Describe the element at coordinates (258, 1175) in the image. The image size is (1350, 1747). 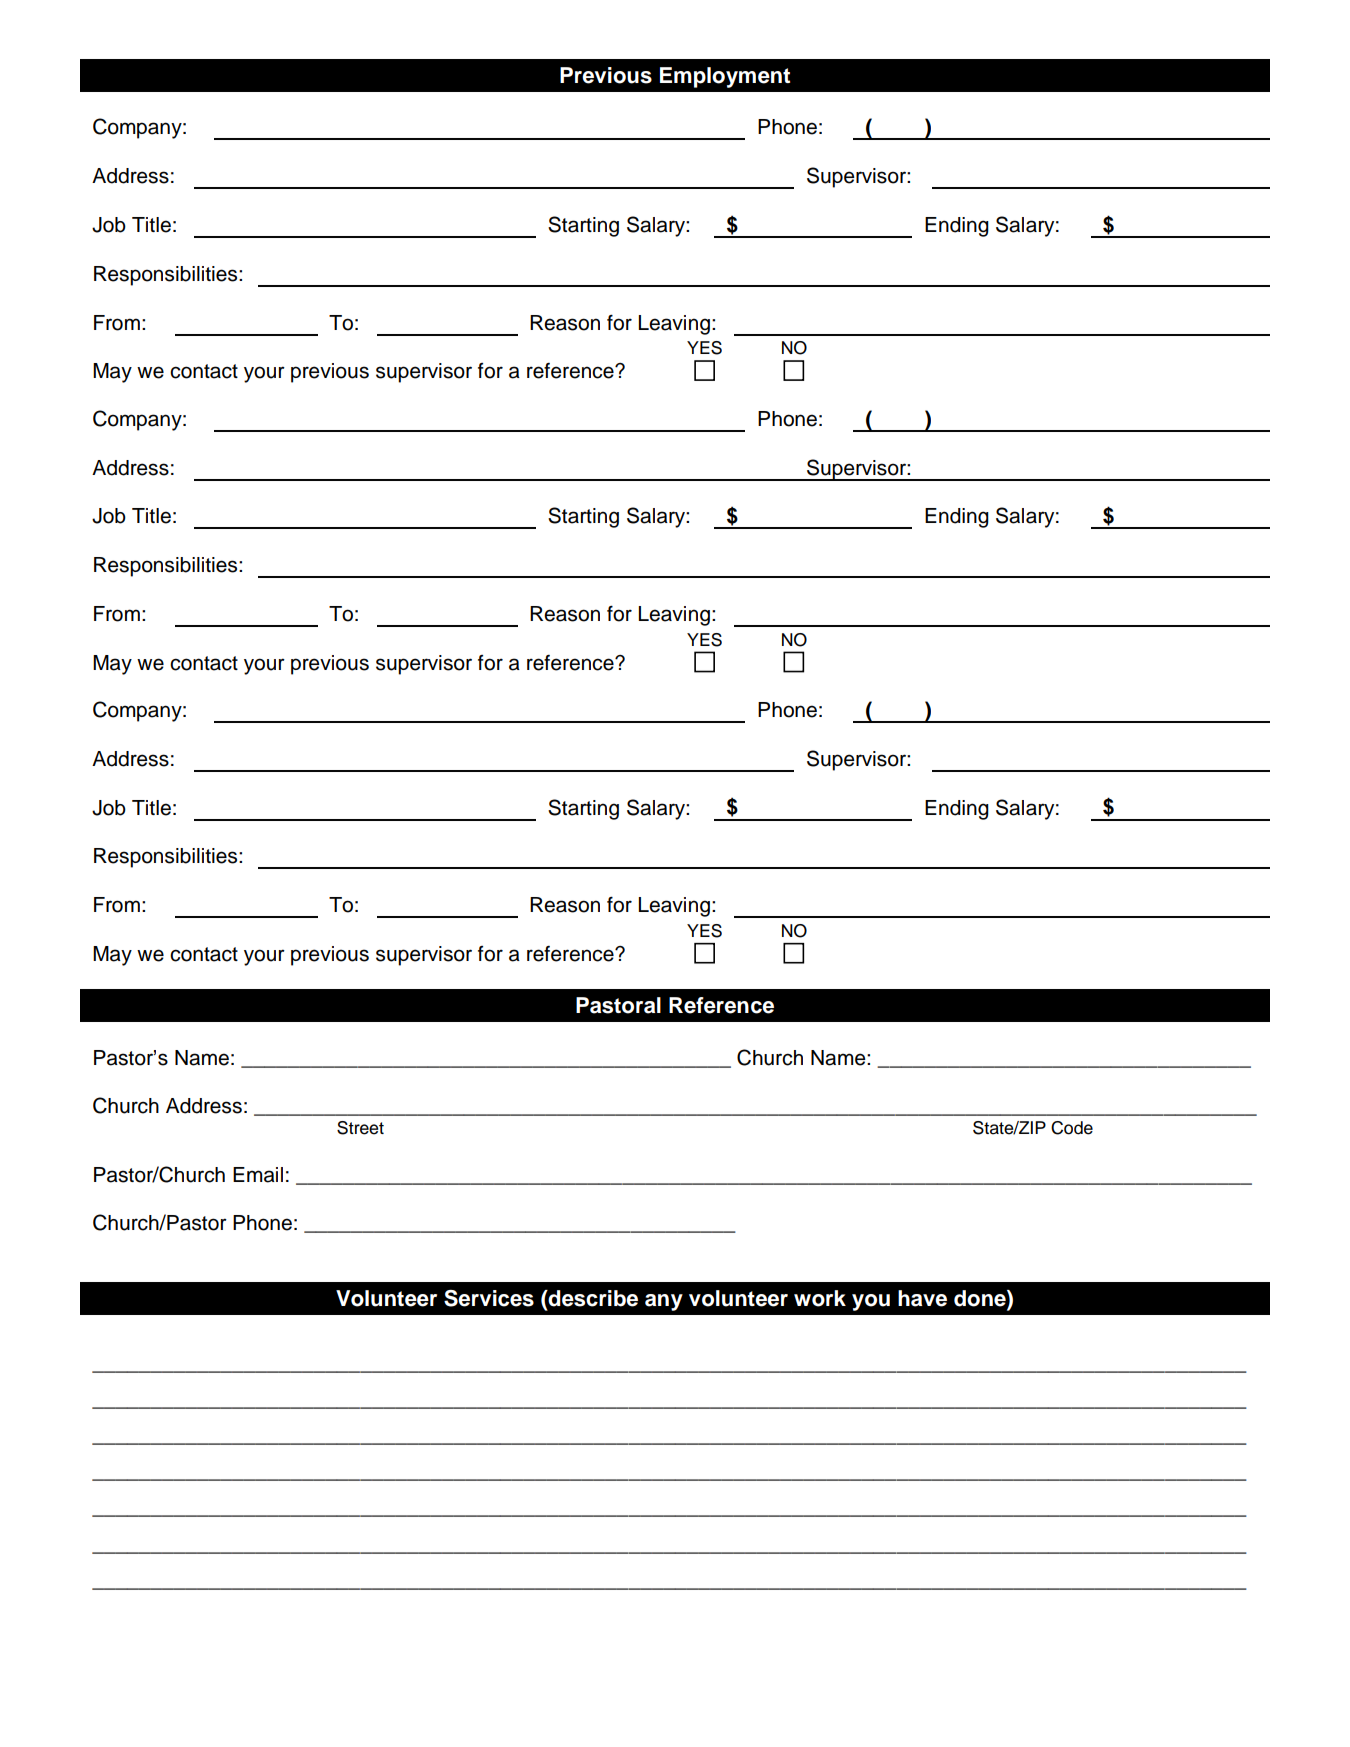
I see `Email` at that location.
